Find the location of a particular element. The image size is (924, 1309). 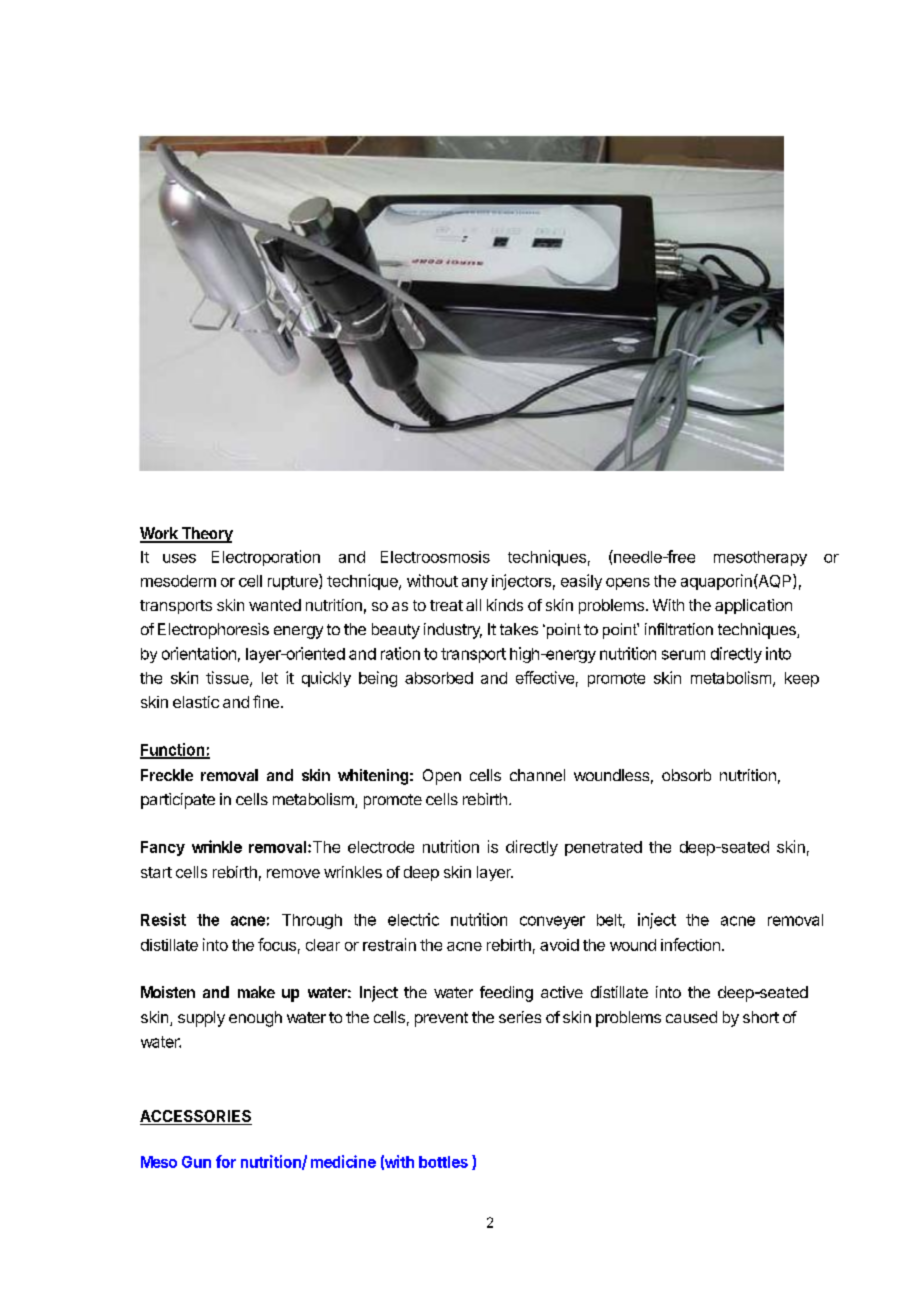

caused is located at coordinates (691, 1017).
